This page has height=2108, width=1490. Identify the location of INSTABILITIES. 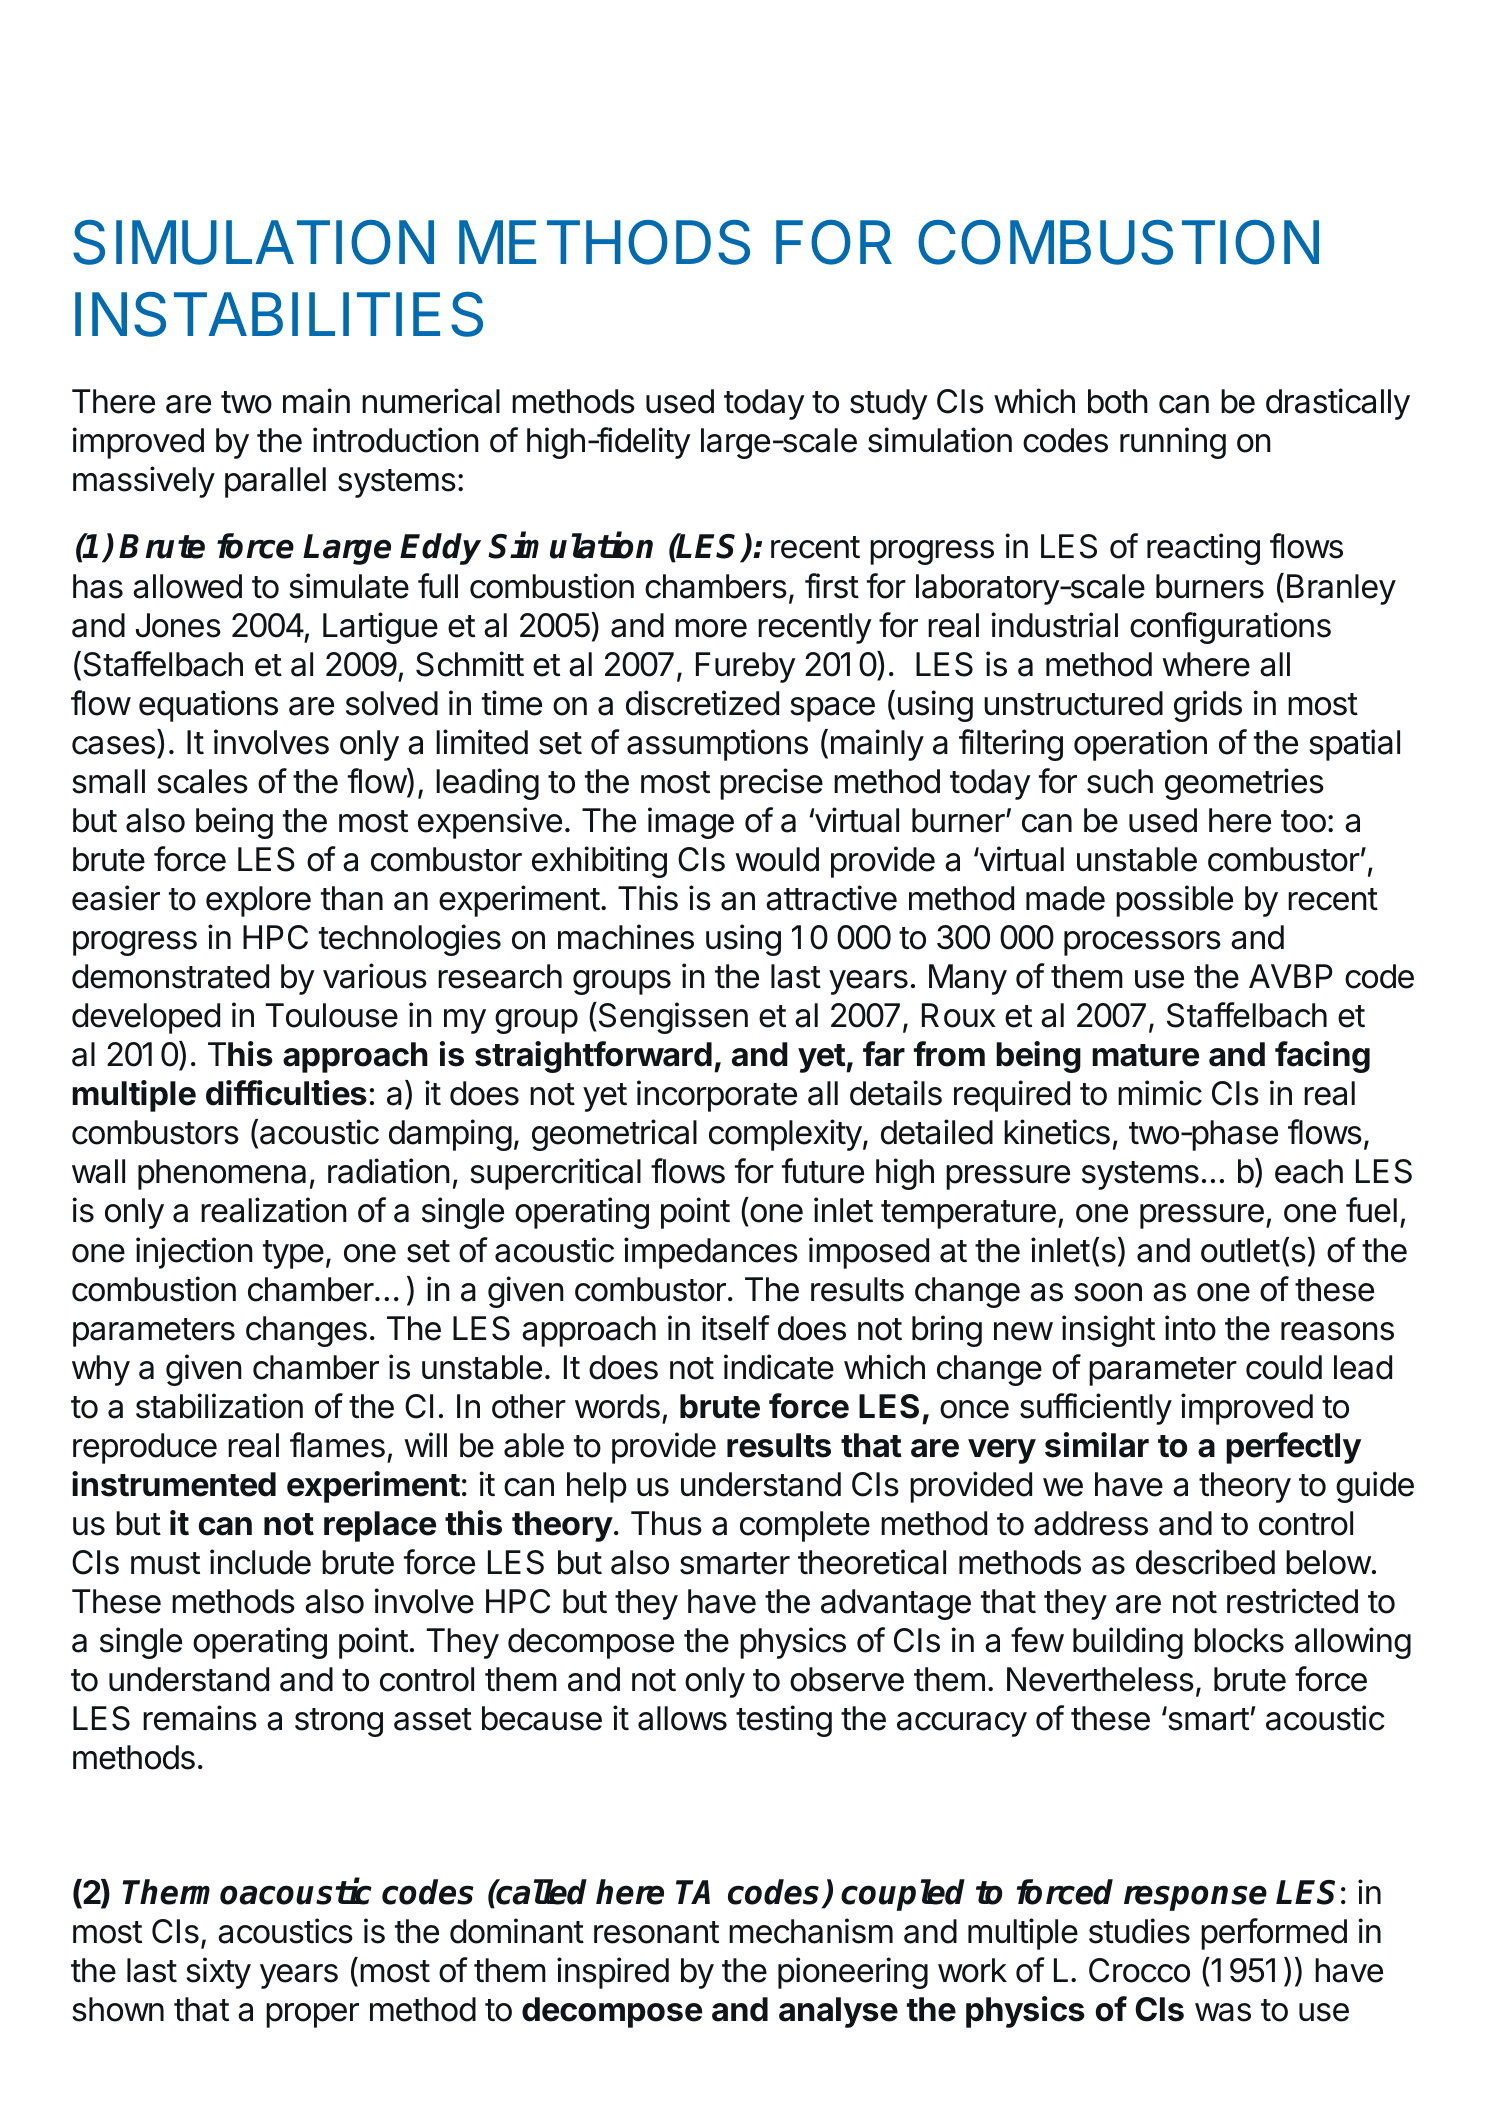
(279, 314).
